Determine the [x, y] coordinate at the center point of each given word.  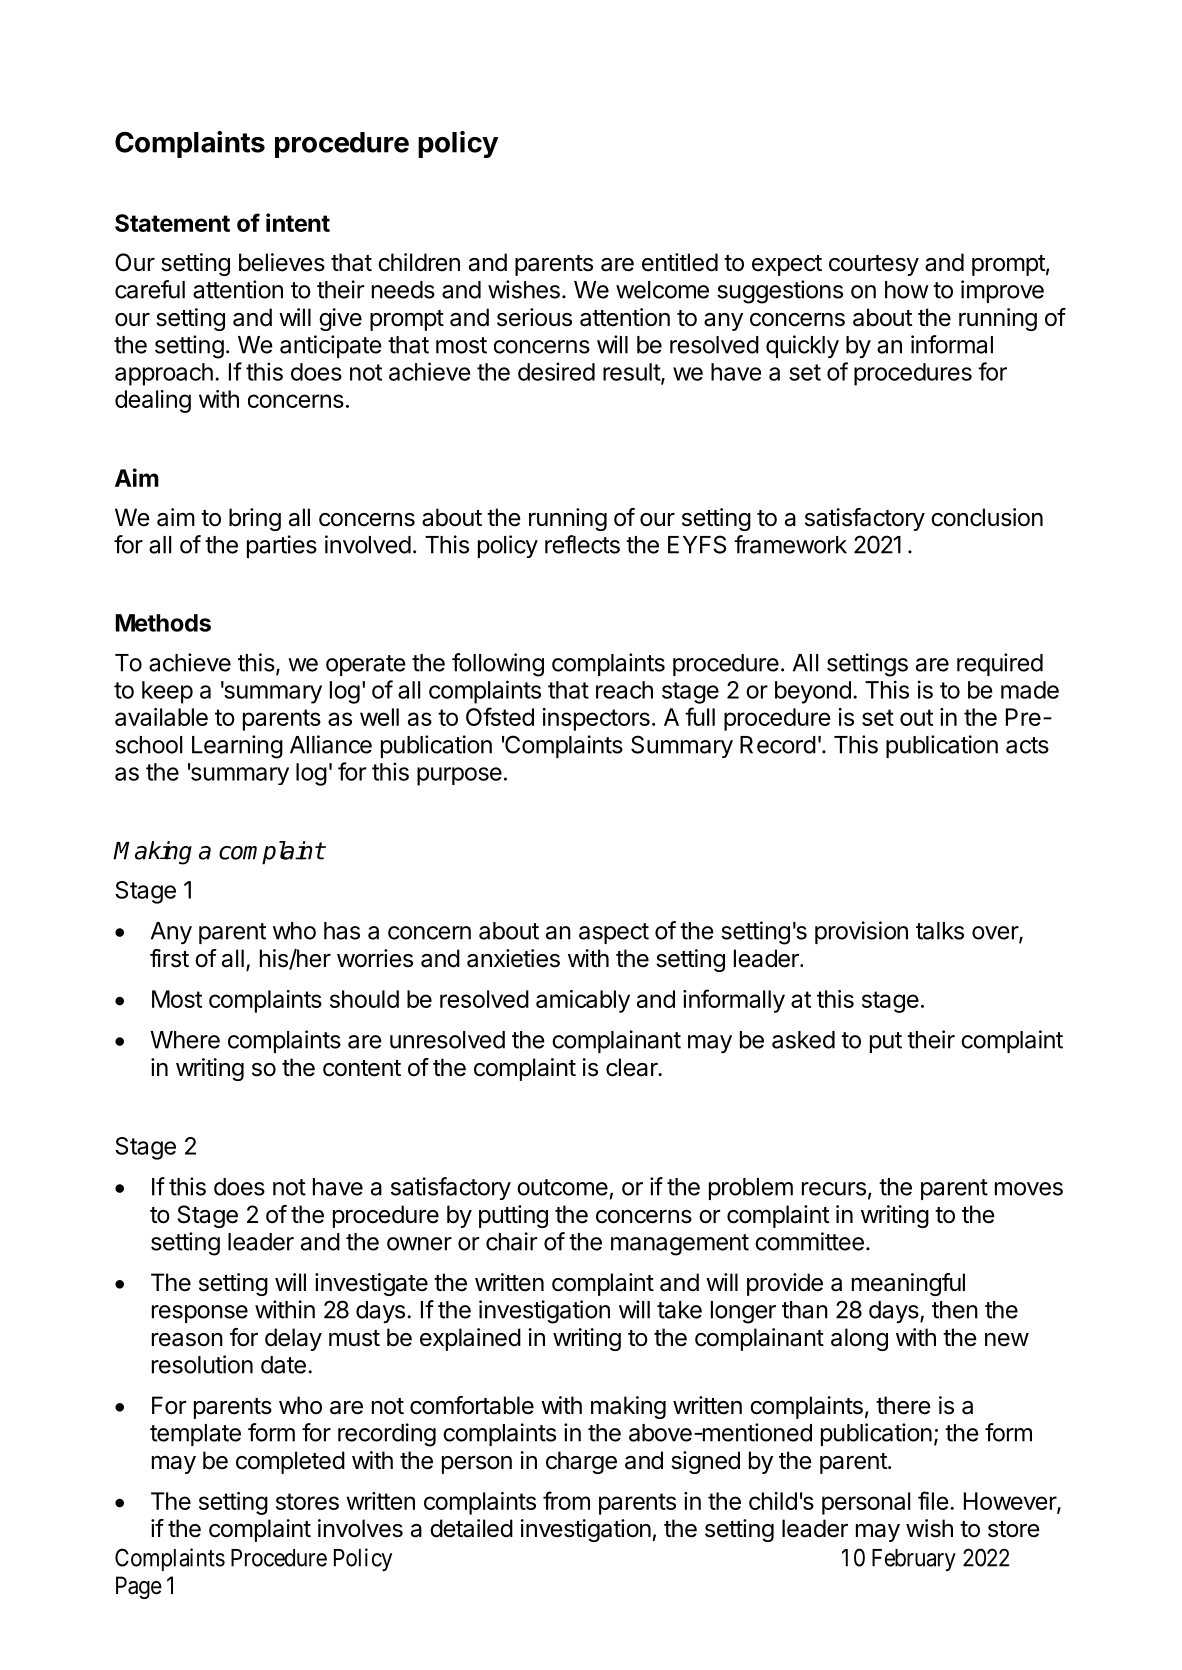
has [342, 931]
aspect [614, 933]
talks [940, 931]
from [566, 1500]
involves [360, 1528]
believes [282, 262]
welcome [662, 290]
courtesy [874, 265]
